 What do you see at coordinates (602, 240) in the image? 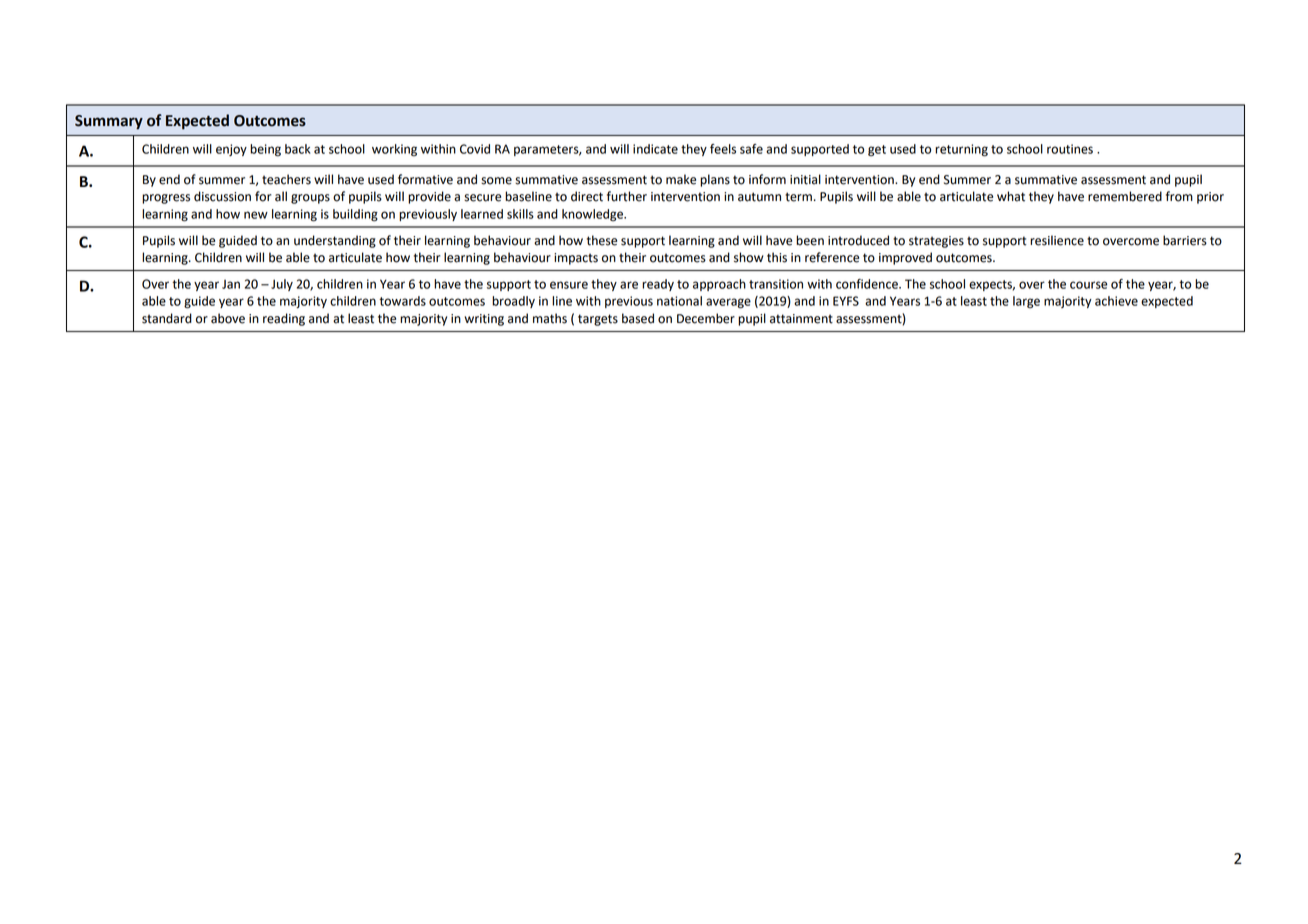
I see `these` at bounding box center [602, 240].
